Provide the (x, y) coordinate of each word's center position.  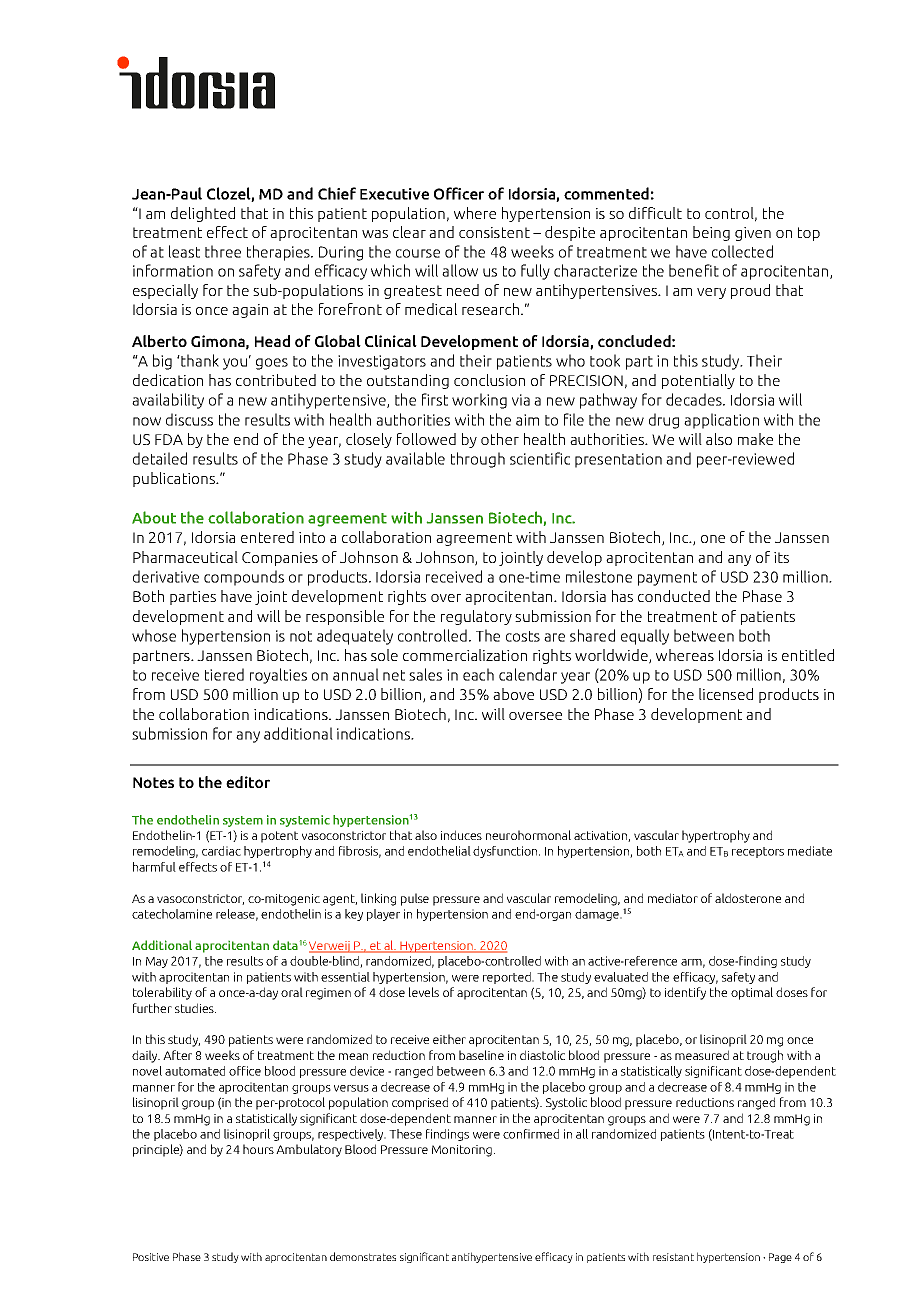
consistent (494, 232)
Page (780, 1258)
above (513, 694)
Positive (151, 1257)
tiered (224, 674)
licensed (726, 694)
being (711, 233)
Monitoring (462, 1151)
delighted (203, 214)
